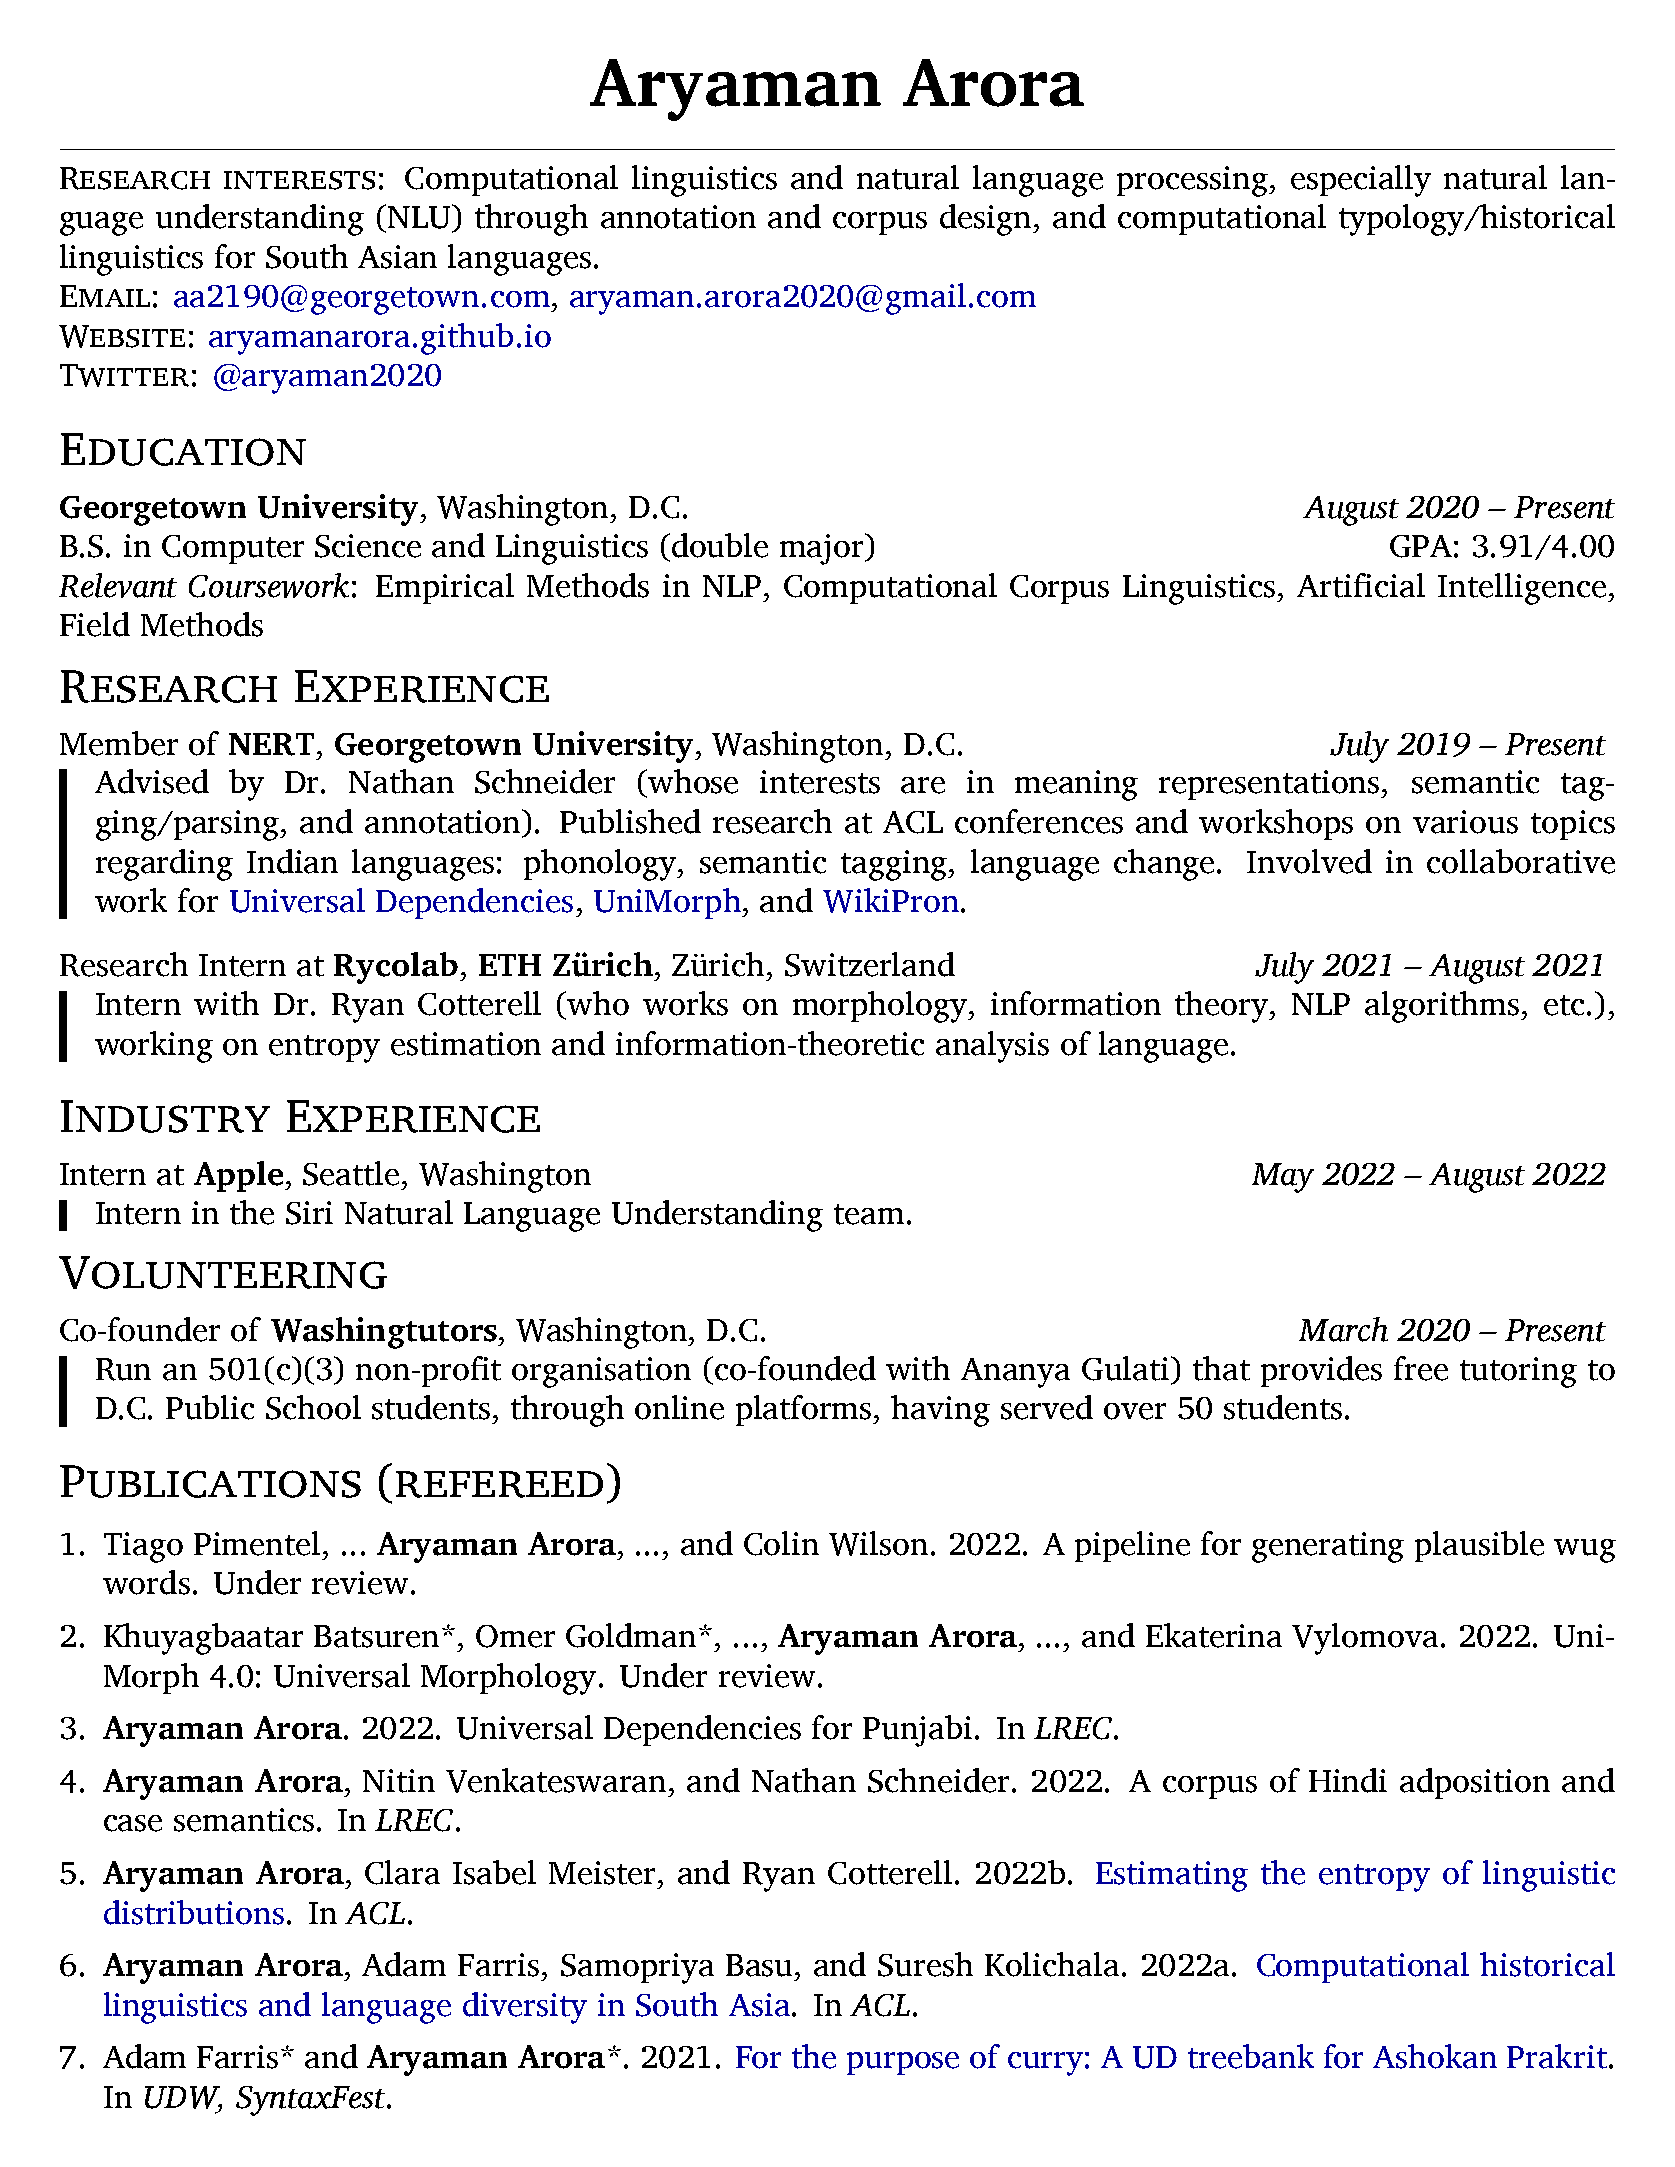 The height and width of the screenshot is (2167, 1675). Describe the element at coordinates (1283, 1178) in the screenshot. I see `May` at that location.
